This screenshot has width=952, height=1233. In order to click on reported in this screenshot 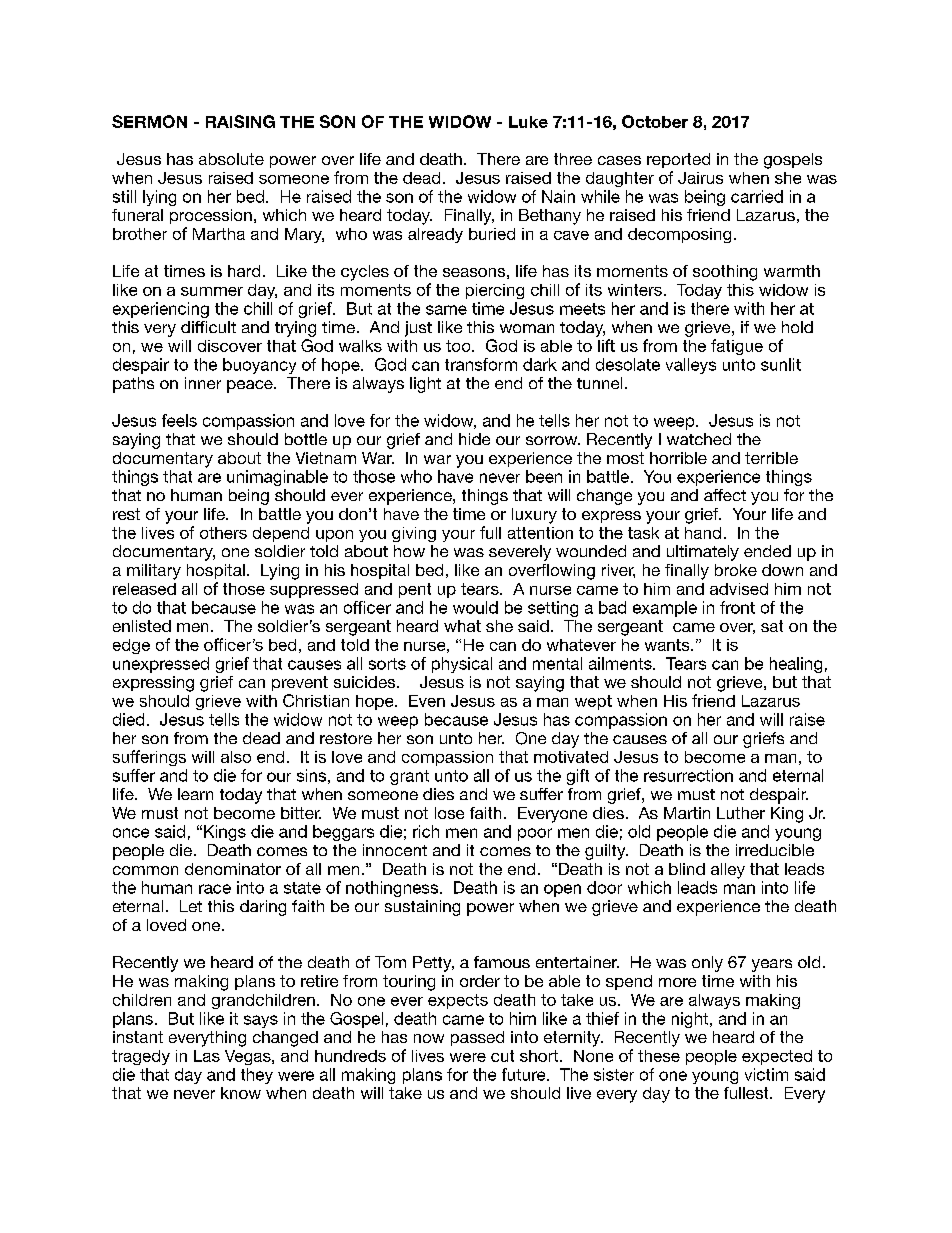, I will do `click(678, 160)`.
